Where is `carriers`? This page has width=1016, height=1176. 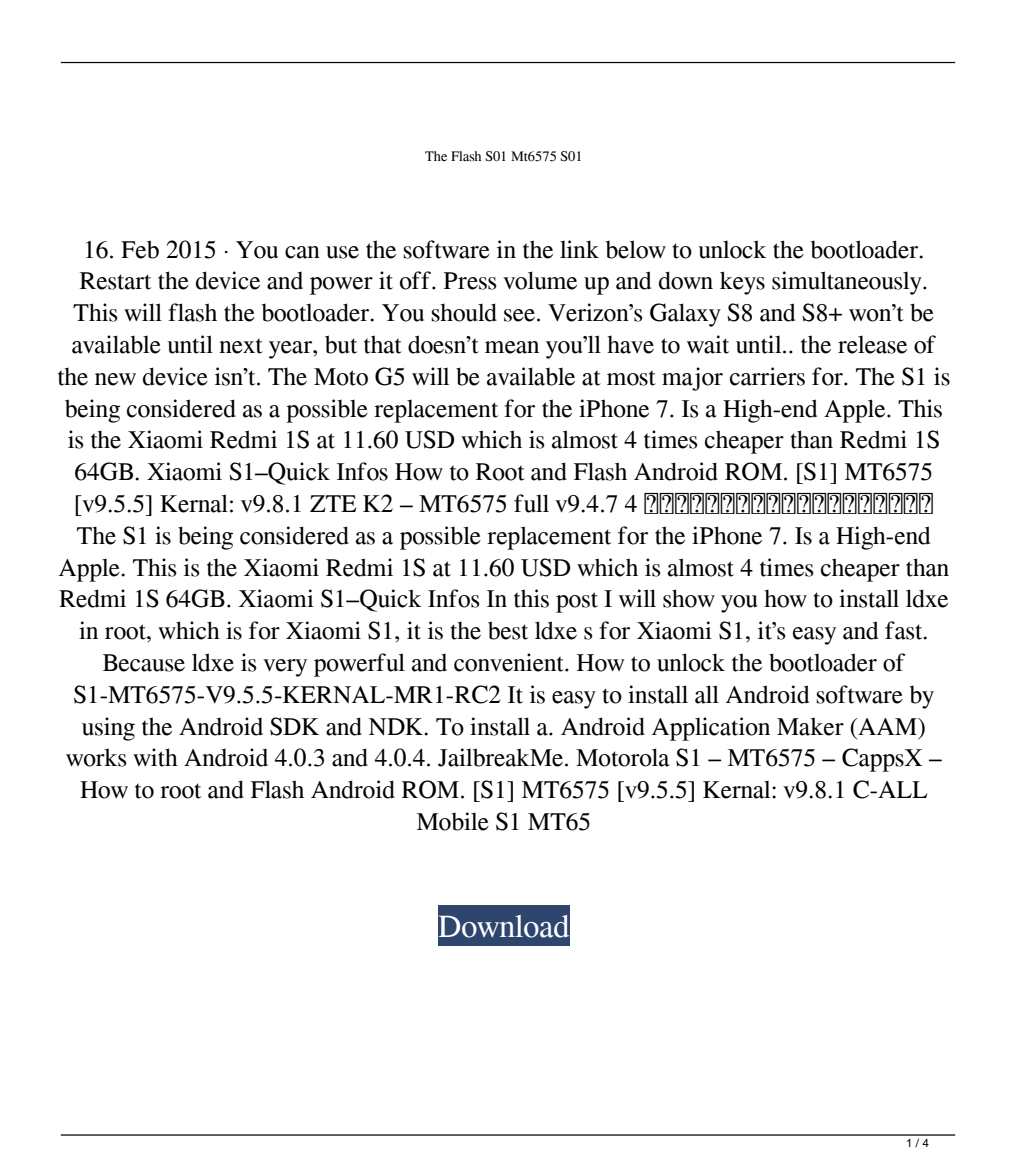 carriers is located at coordinates (767, 376).
